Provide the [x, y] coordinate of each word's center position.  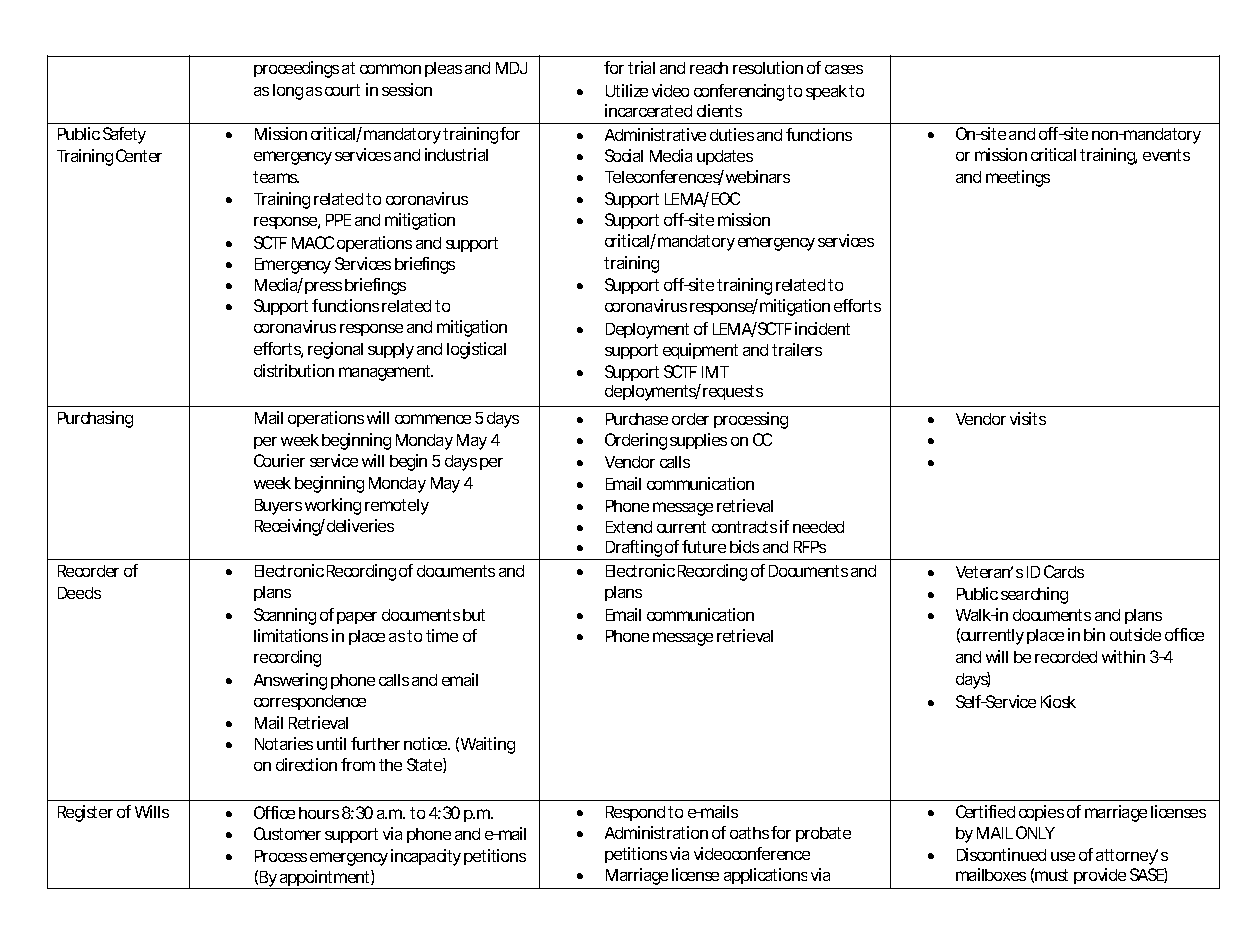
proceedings [296, 69]
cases [844, 69]
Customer [287, 833]
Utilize [627, 90]
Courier [279, 460]
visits [1028, 418]
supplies [698, 441]
